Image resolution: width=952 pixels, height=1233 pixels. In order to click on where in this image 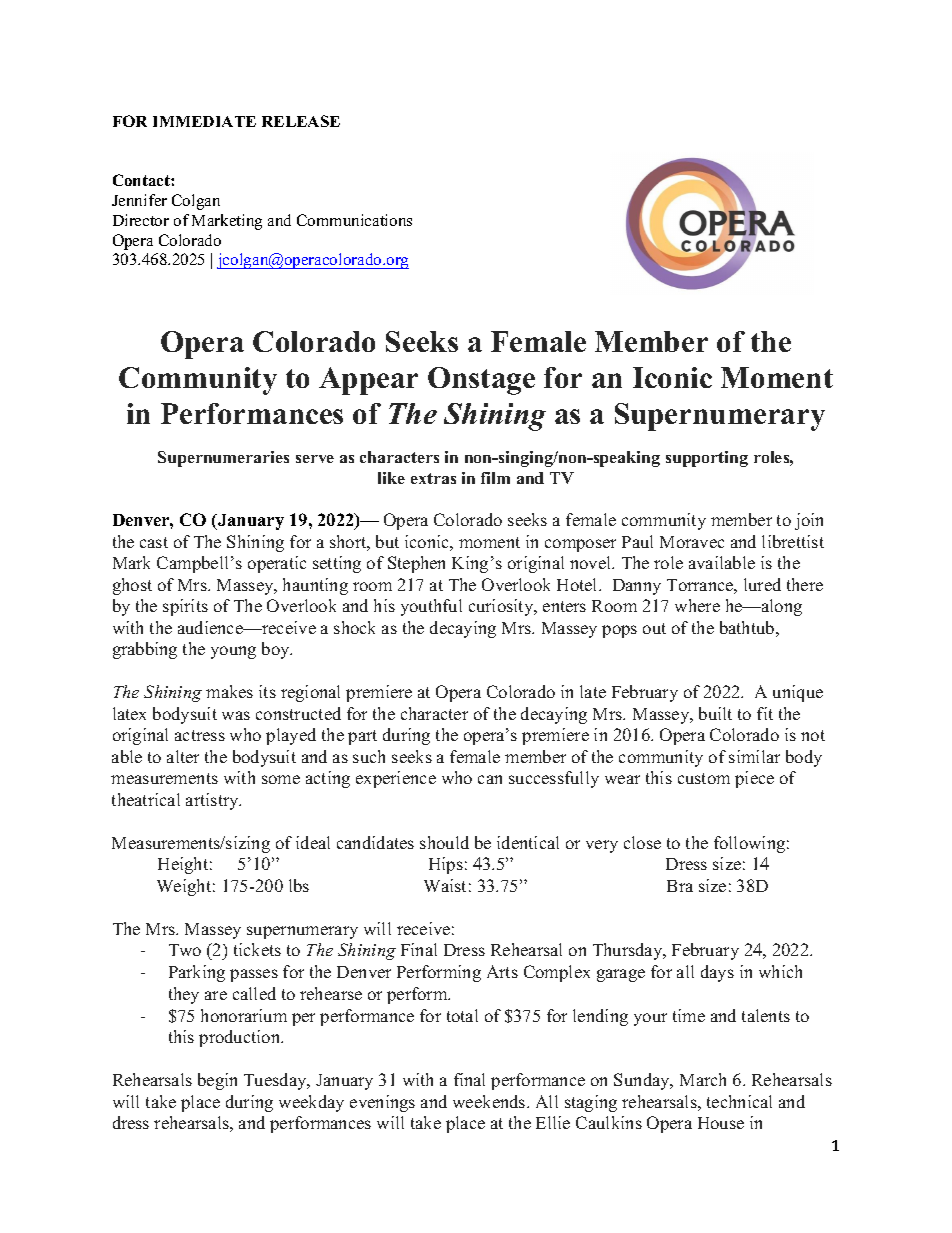, I will do `click(697, 605)`.
